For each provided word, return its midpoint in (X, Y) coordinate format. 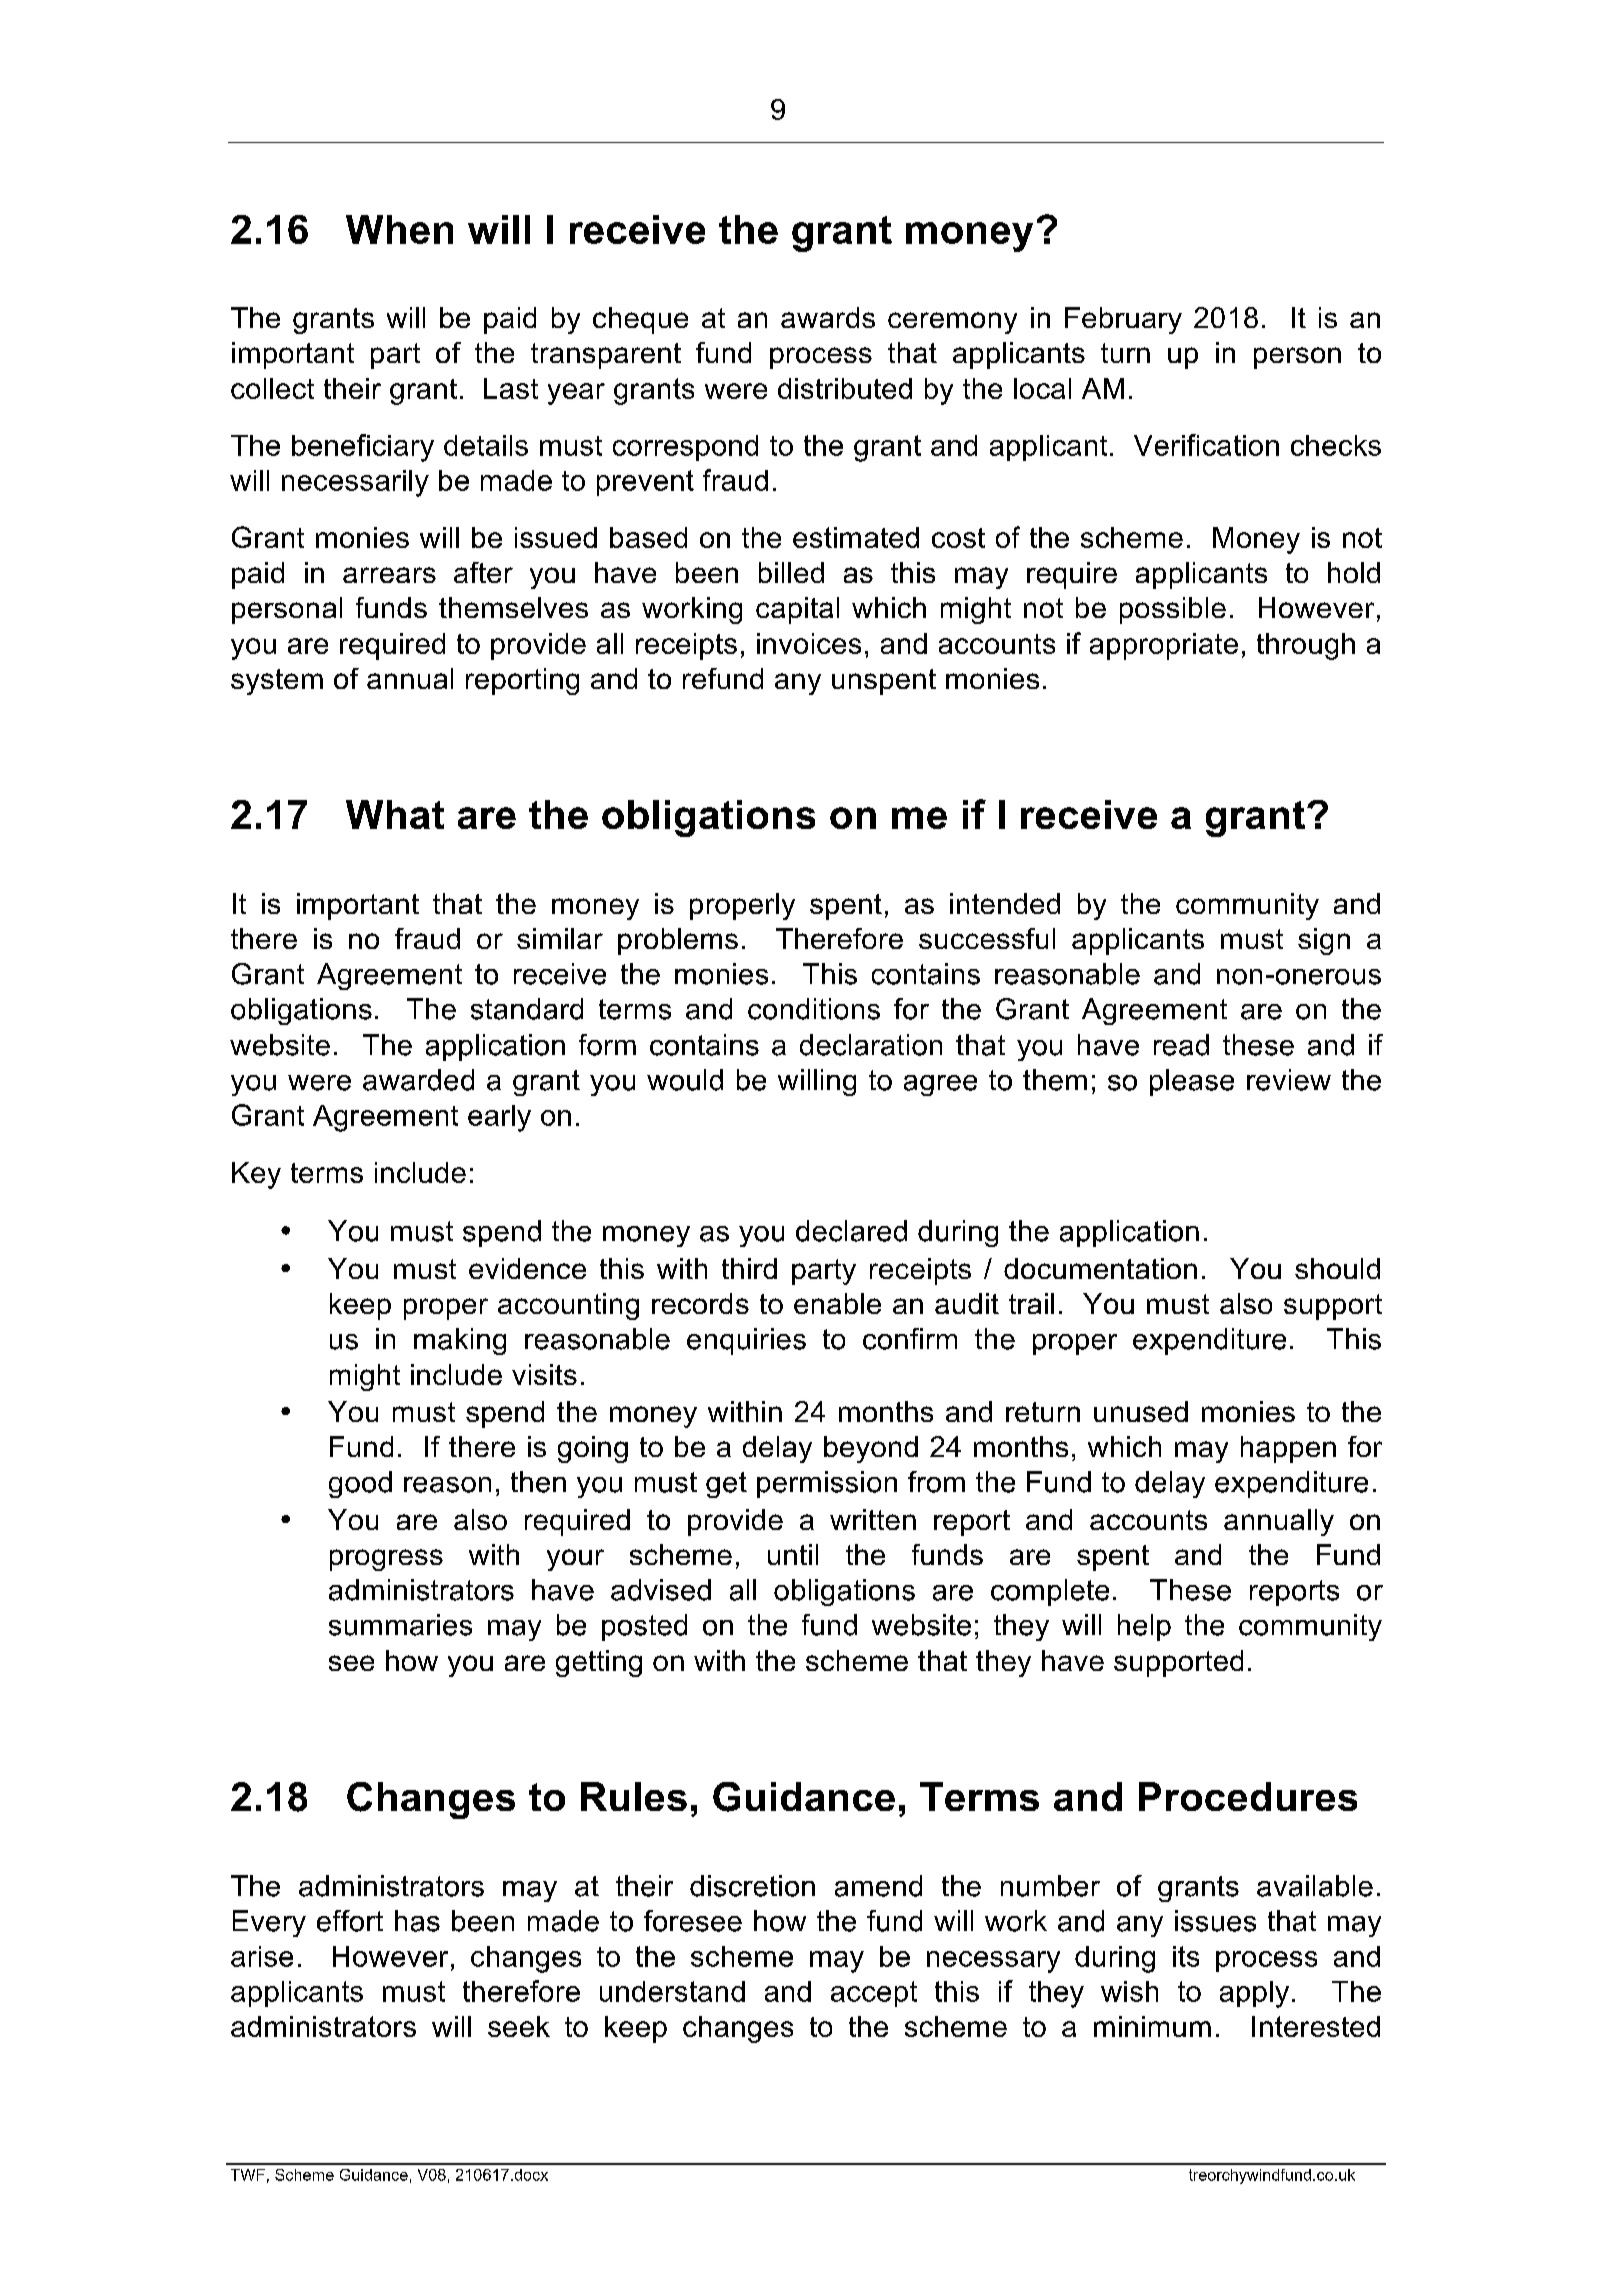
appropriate (1164, 646)
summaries (400, 1625)
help (1144, 1627)
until (793, 1554)
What (395, 814)
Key (256, 1175)
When (399, 229)
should (1337, 1268)
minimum (1152, 2026)
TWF (248, 2175)
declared (851, 1231)
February (1123, 320)
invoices (809, 643)
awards (828, 317)
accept (874, 1994)
